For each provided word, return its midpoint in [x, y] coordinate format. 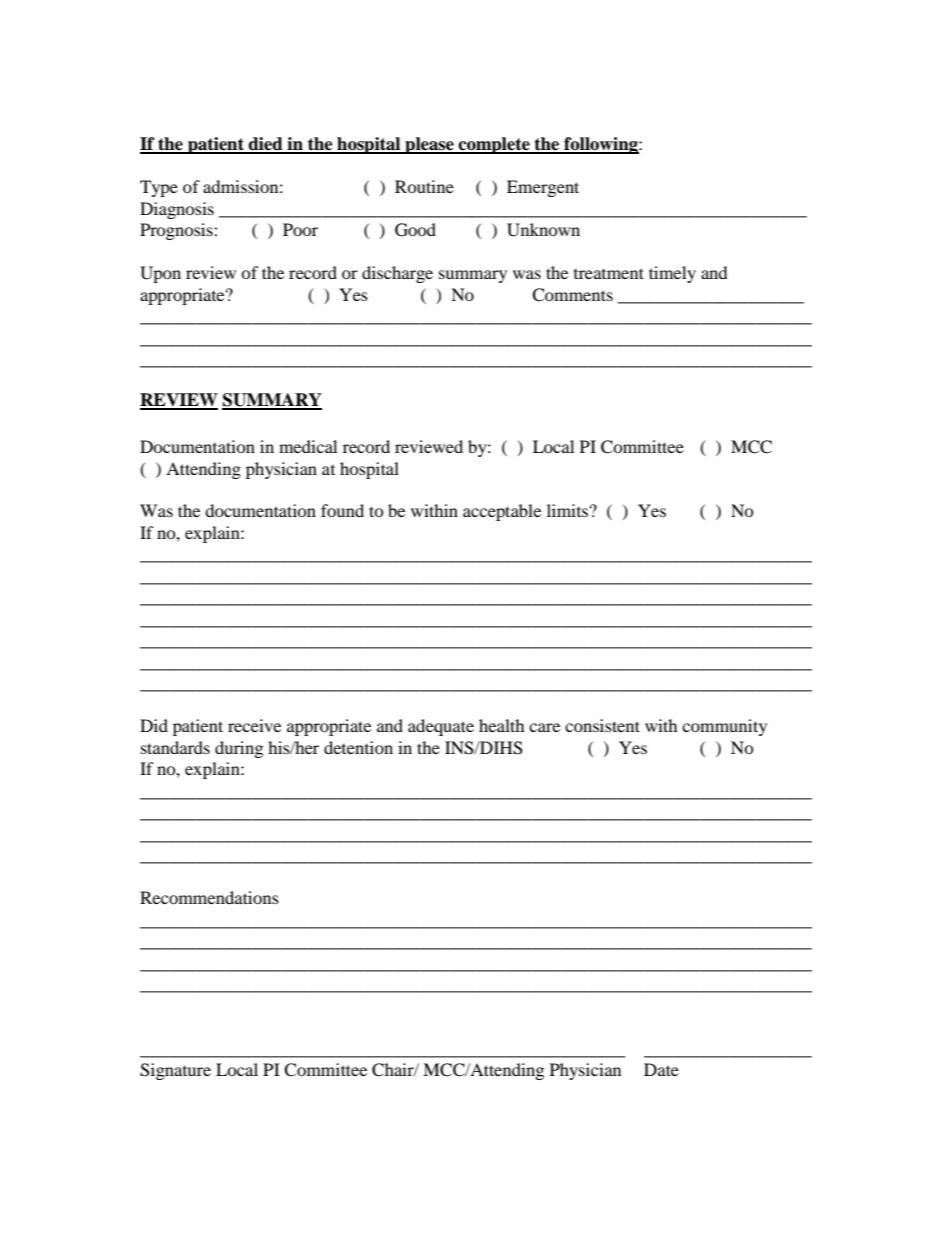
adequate [441, 727]
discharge [397, 274]
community [724, 727]
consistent [602, 725]
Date [661, 1069]
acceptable [502, 512]
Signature [175, 1071]
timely [672, 274]
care [544, 727]
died [266, 145]
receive [254, 725]
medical [308, 446]
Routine [424, 186]
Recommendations [209, 897]
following [601, 145]
